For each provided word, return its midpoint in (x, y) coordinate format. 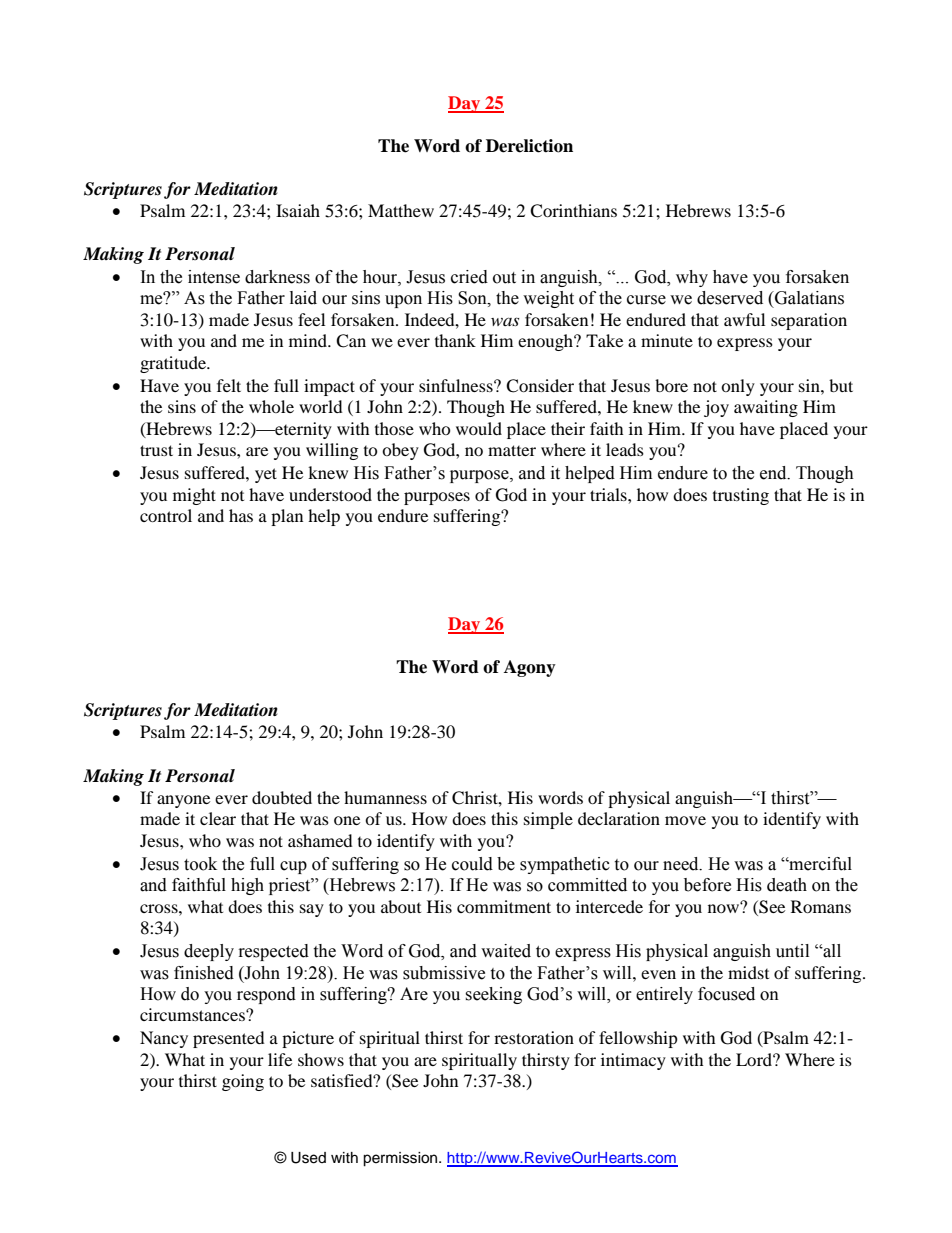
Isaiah (298, 210)
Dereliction (529, 146)
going (243, 1082)
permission (401, 1159)
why (692, 278)
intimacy (633, 1061)
